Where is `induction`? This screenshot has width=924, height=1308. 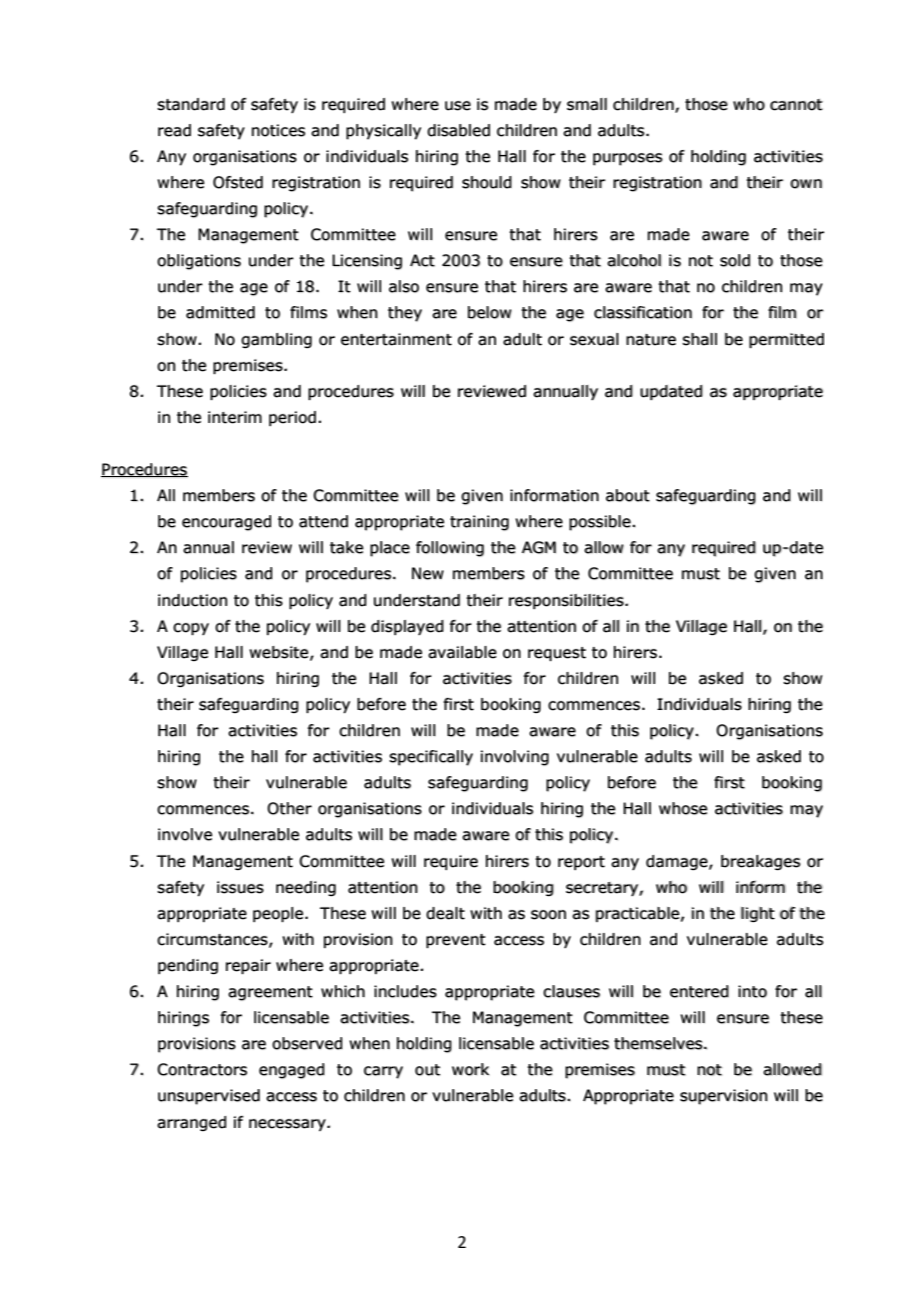 induction is located at coordinates (193, 600).
